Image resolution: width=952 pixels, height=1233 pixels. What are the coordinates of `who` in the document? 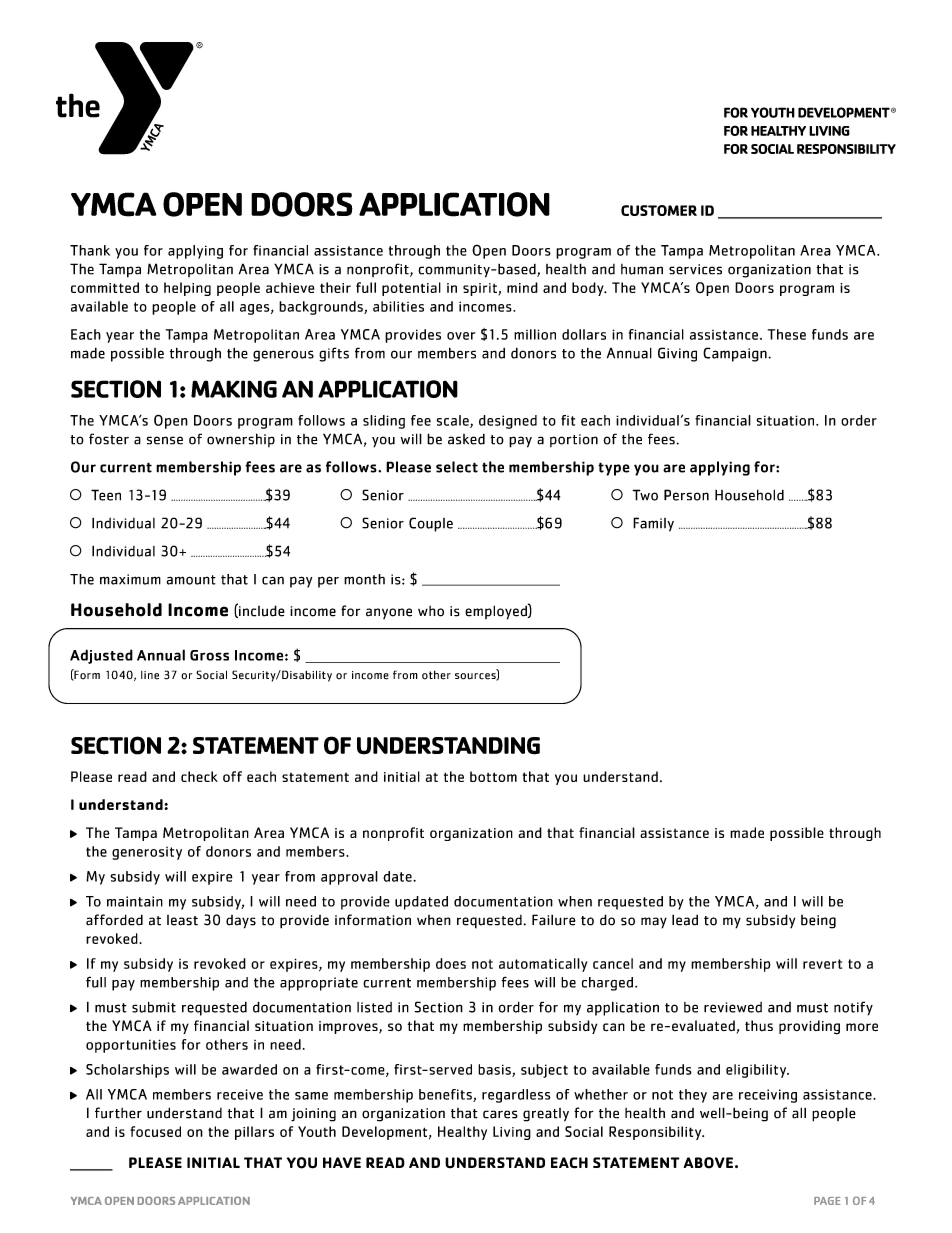 It's located at (431, 611).
